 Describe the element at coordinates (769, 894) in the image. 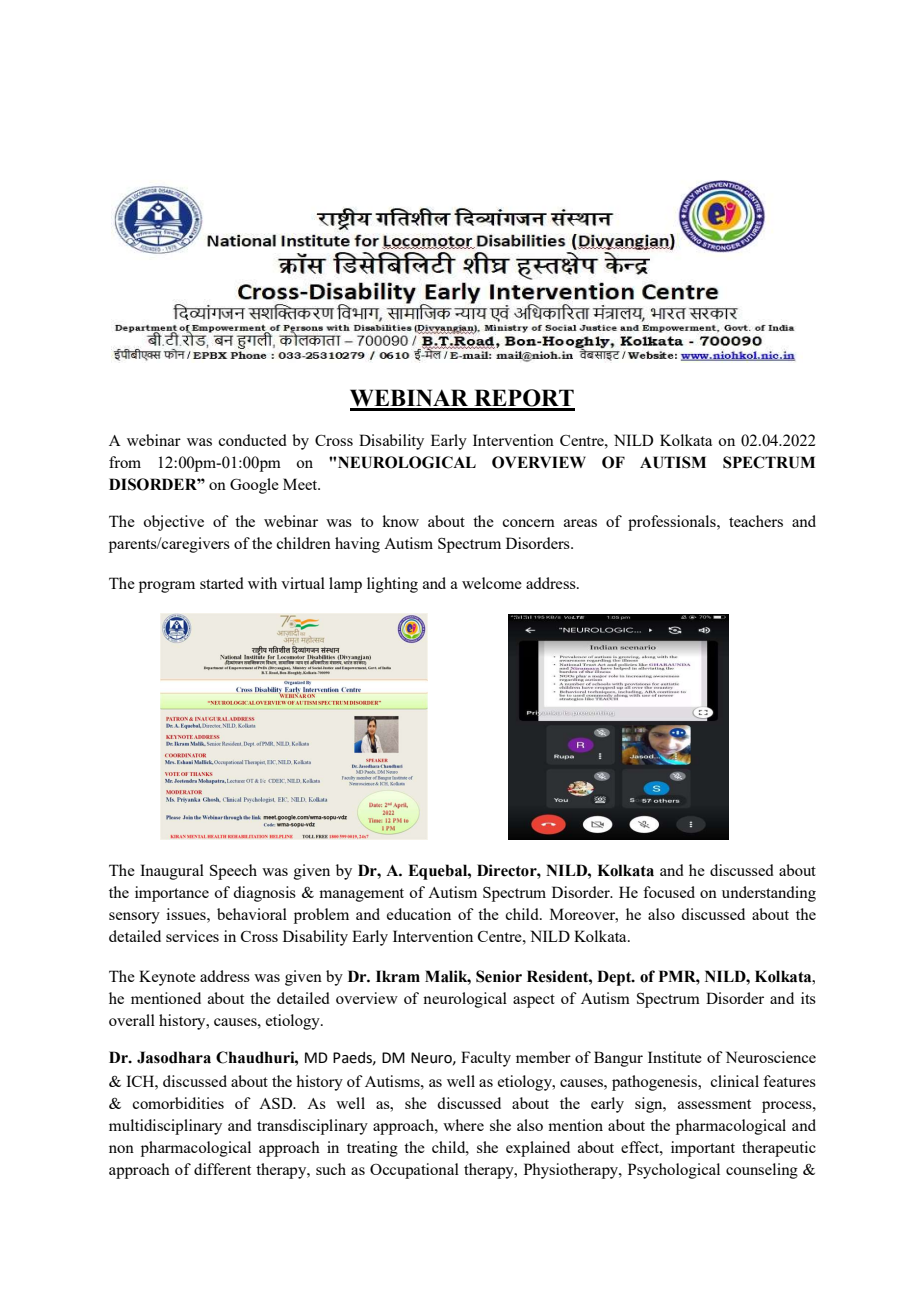

I see `understanding` at that location.
